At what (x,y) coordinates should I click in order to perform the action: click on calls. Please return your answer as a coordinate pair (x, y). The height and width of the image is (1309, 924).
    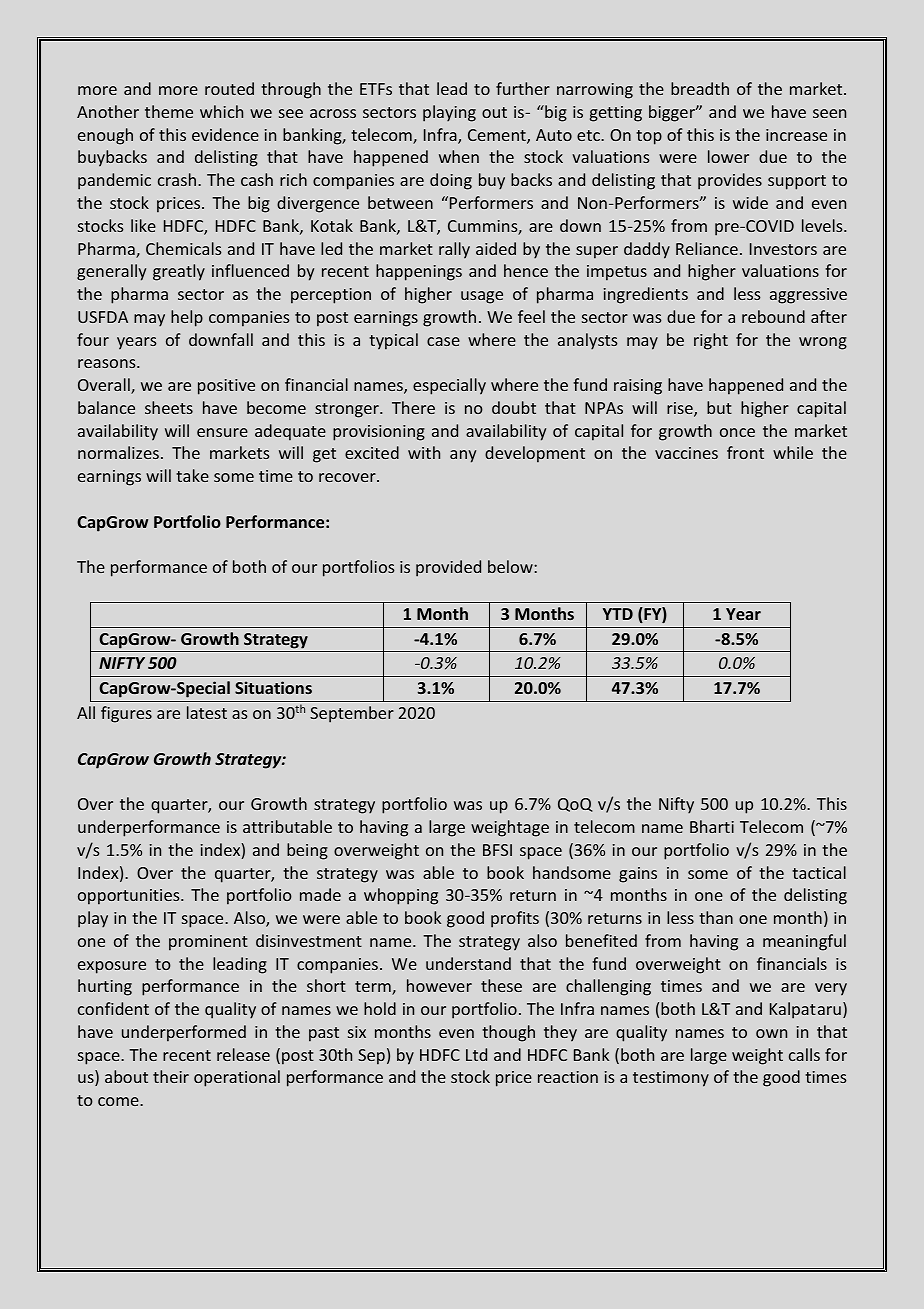
    Looking at the image, I should click on (804, 1054).
